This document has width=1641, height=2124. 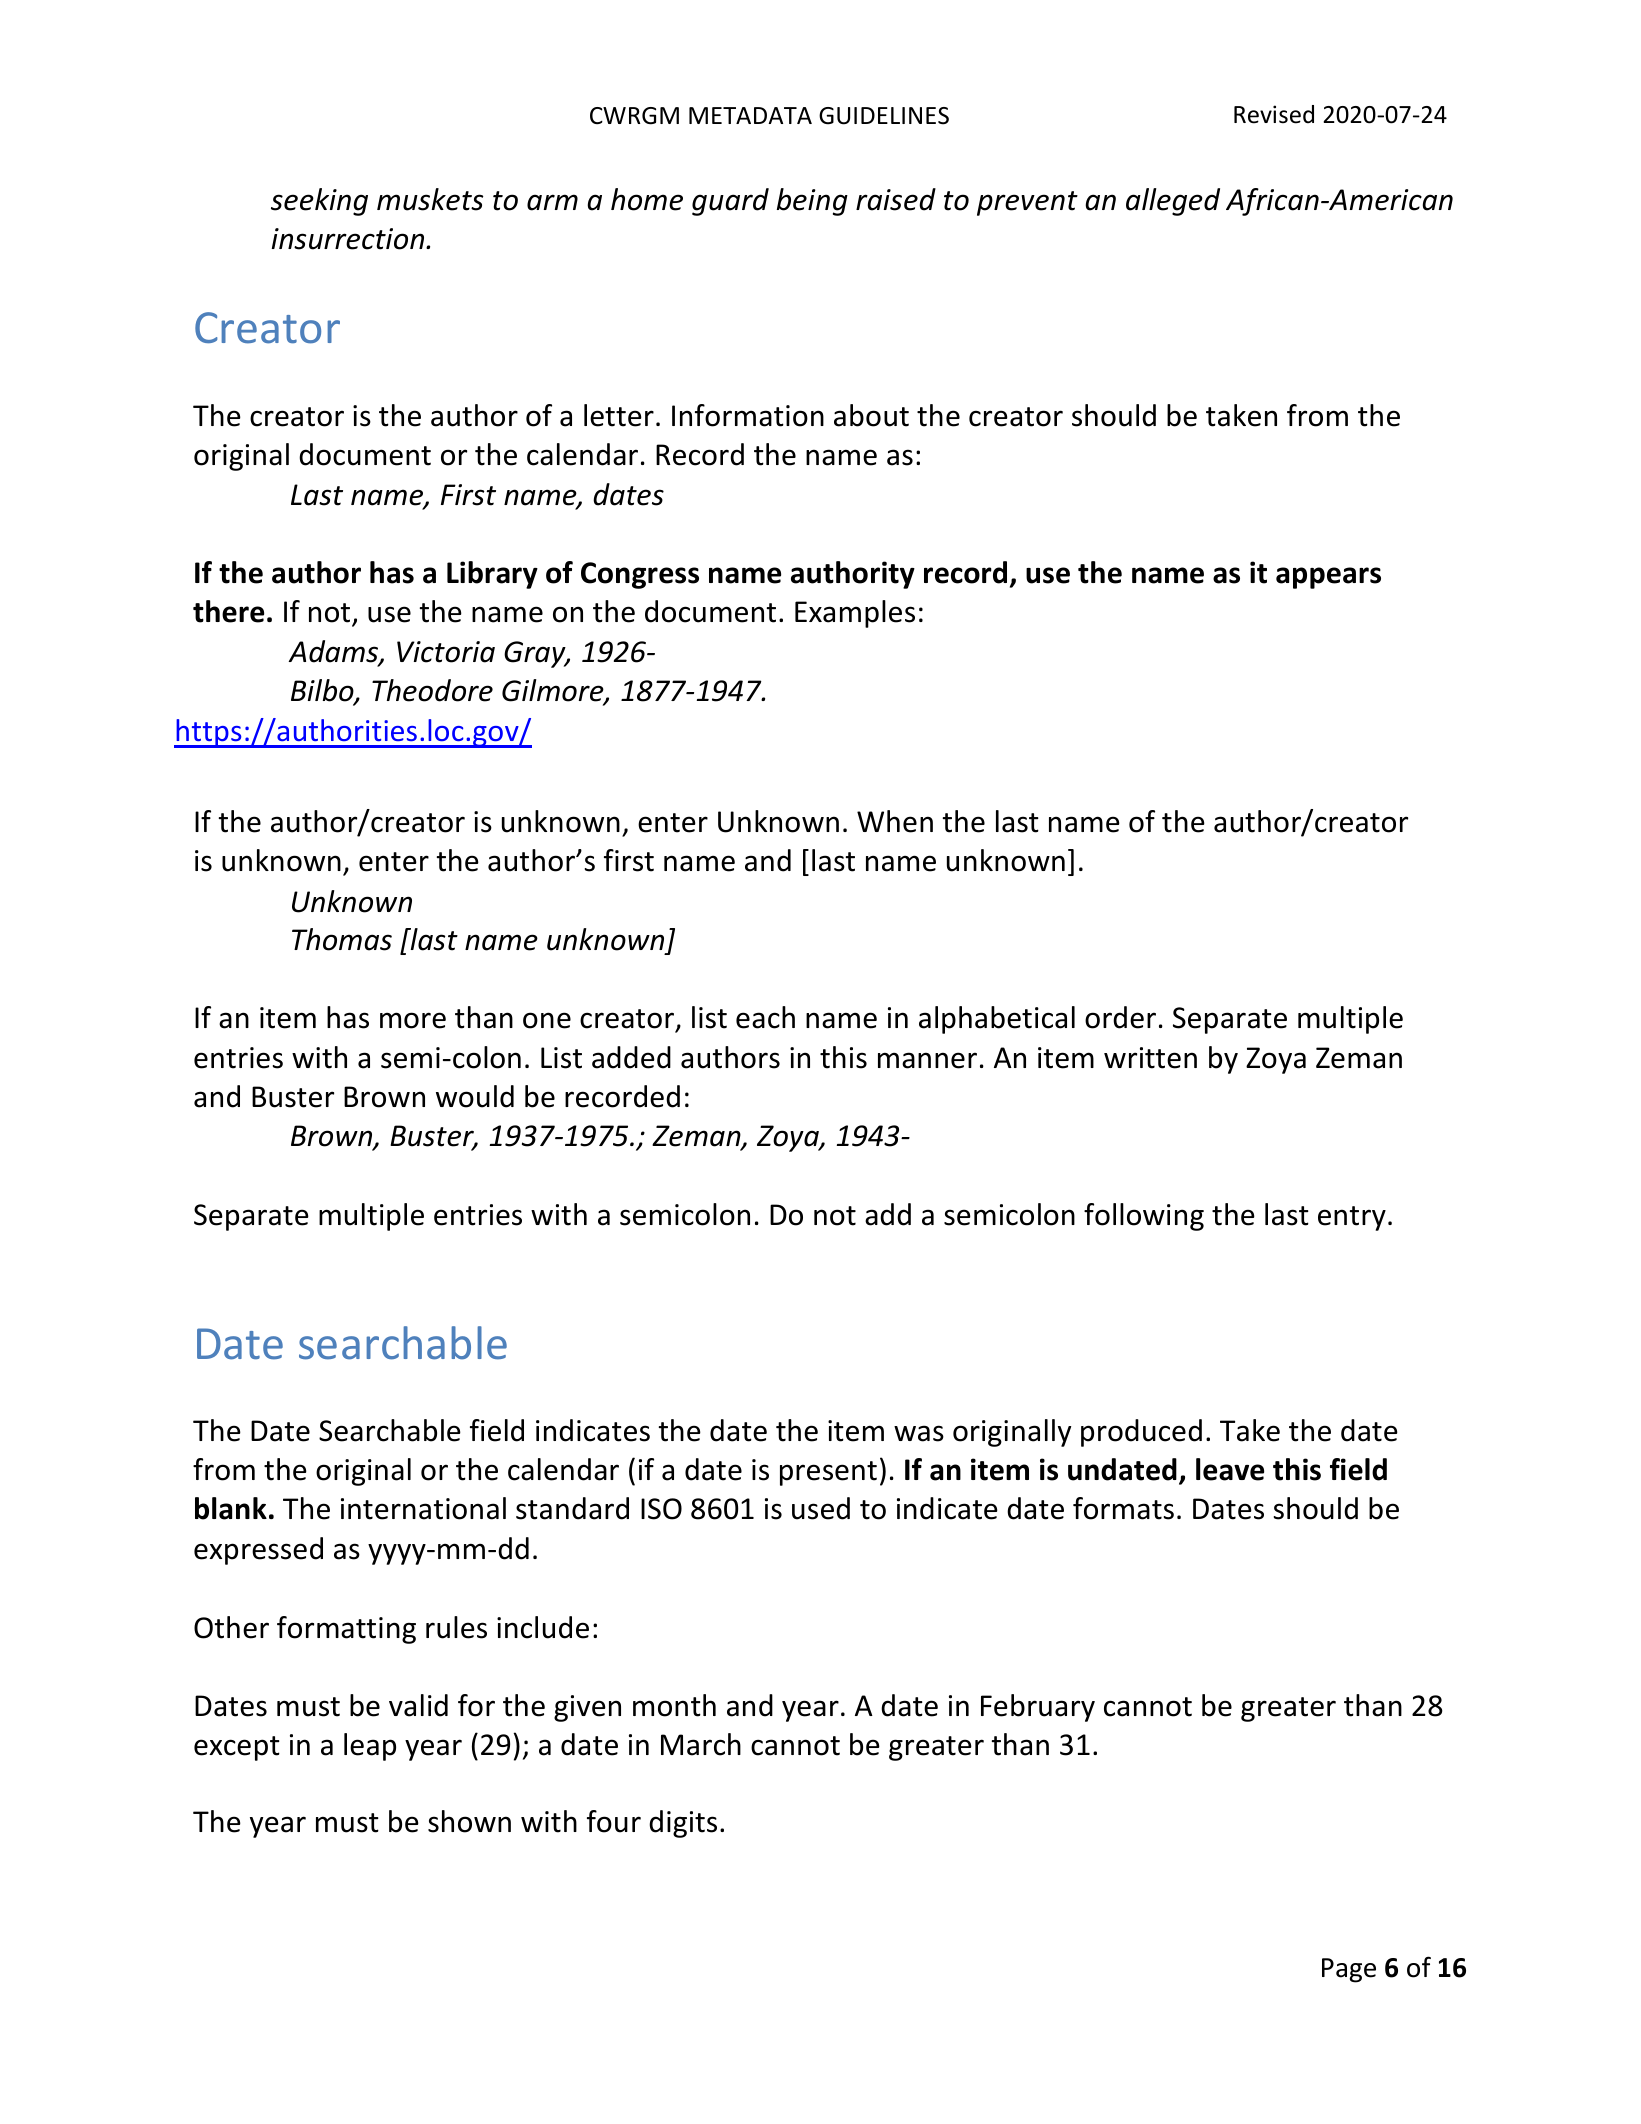 I want to click on Victoria, so click(x=446, y=652).
